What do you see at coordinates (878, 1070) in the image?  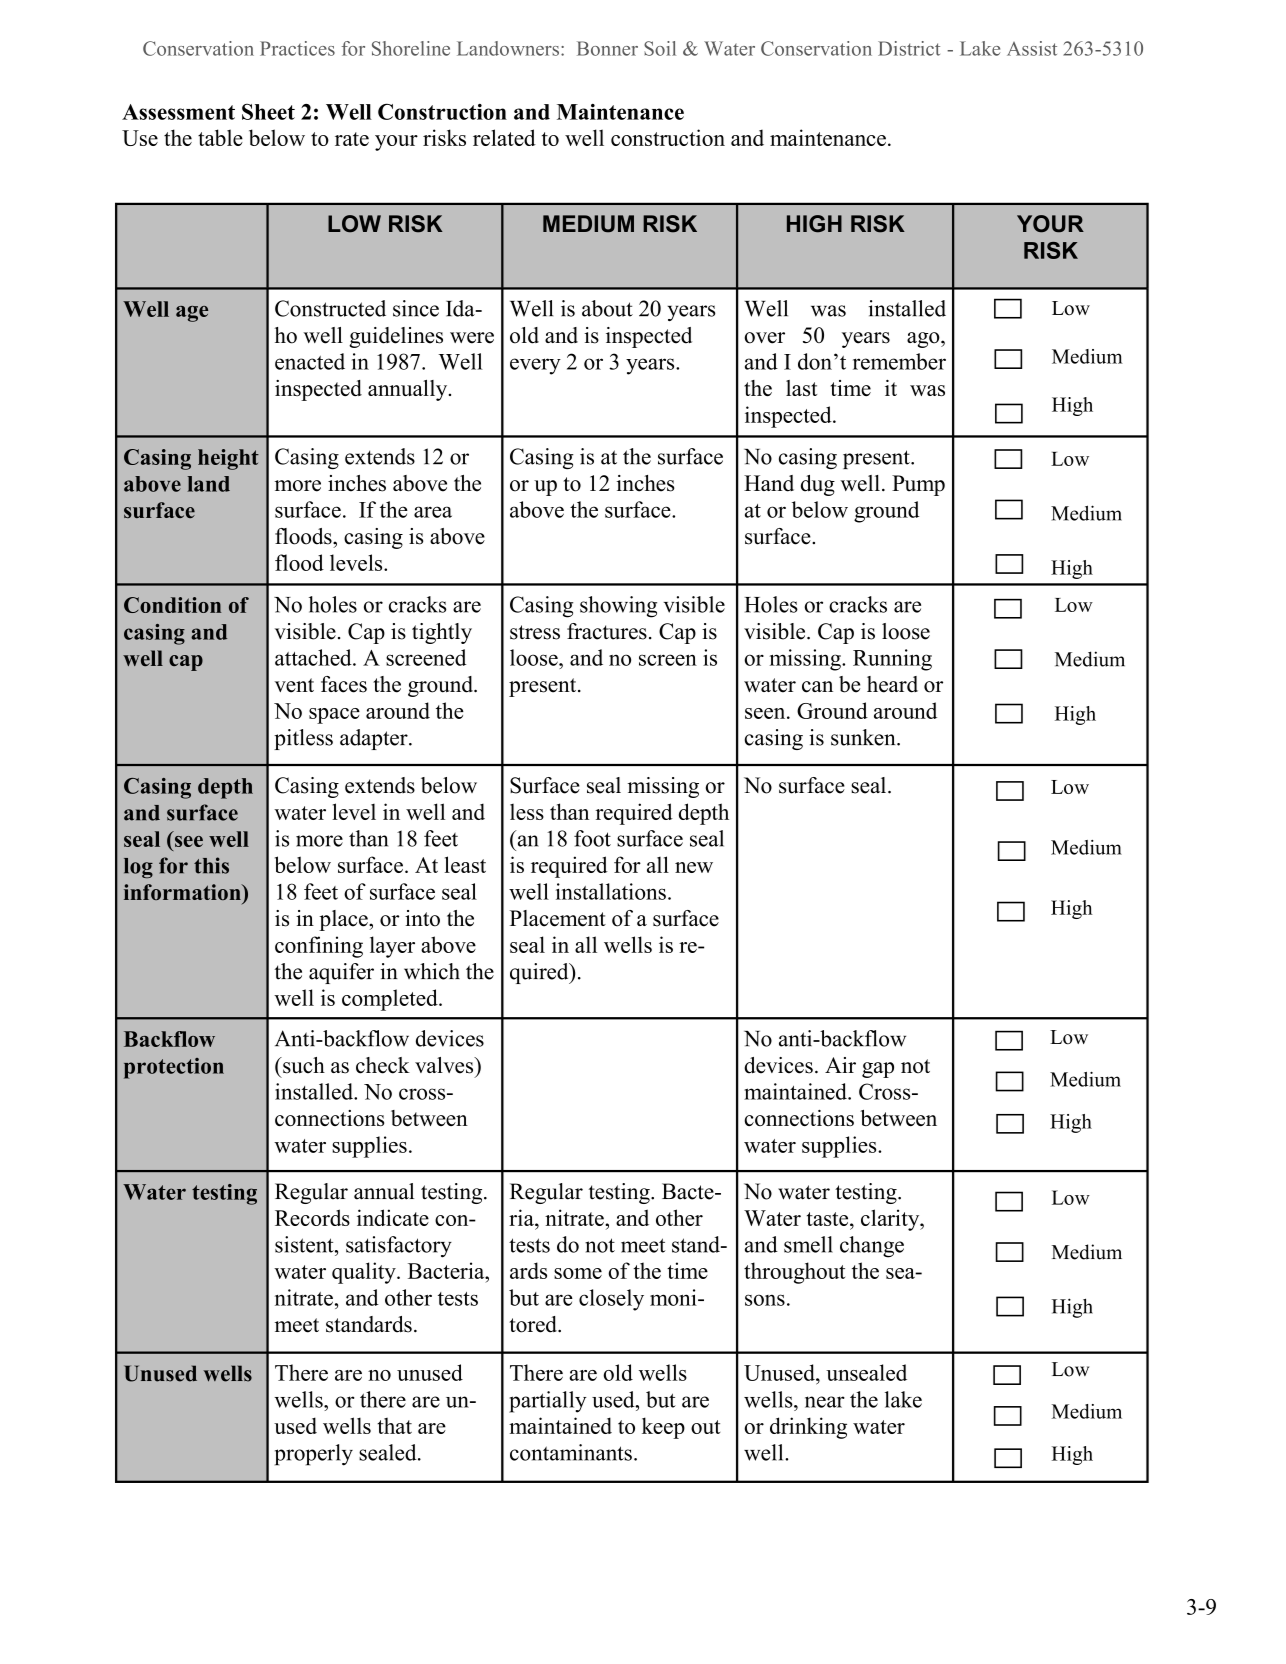 I see `gap` at bounding box center [878, 1070].
